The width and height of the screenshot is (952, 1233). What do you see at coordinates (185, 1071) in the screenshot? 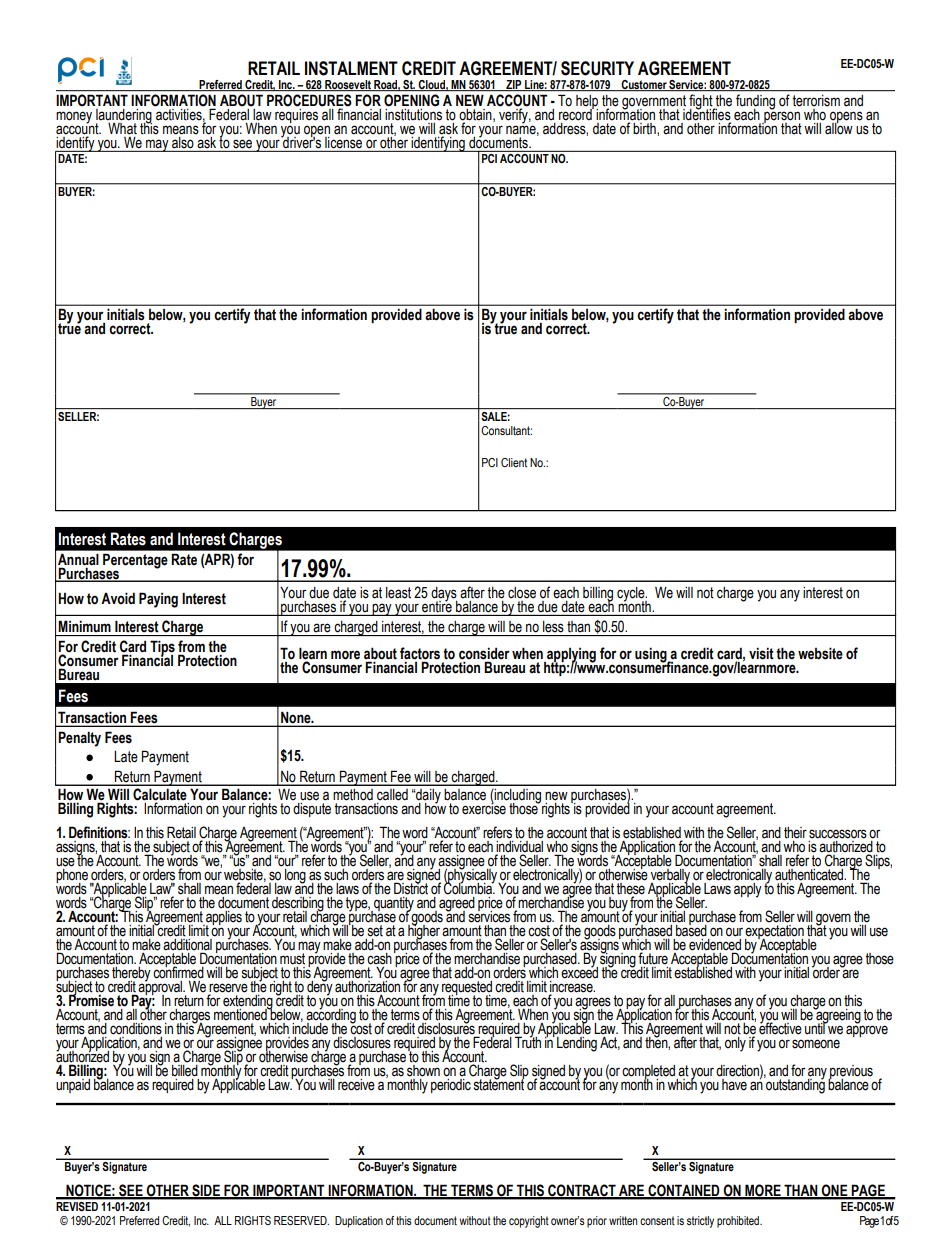
I see `billed` at bounding box center [185, 1071].
